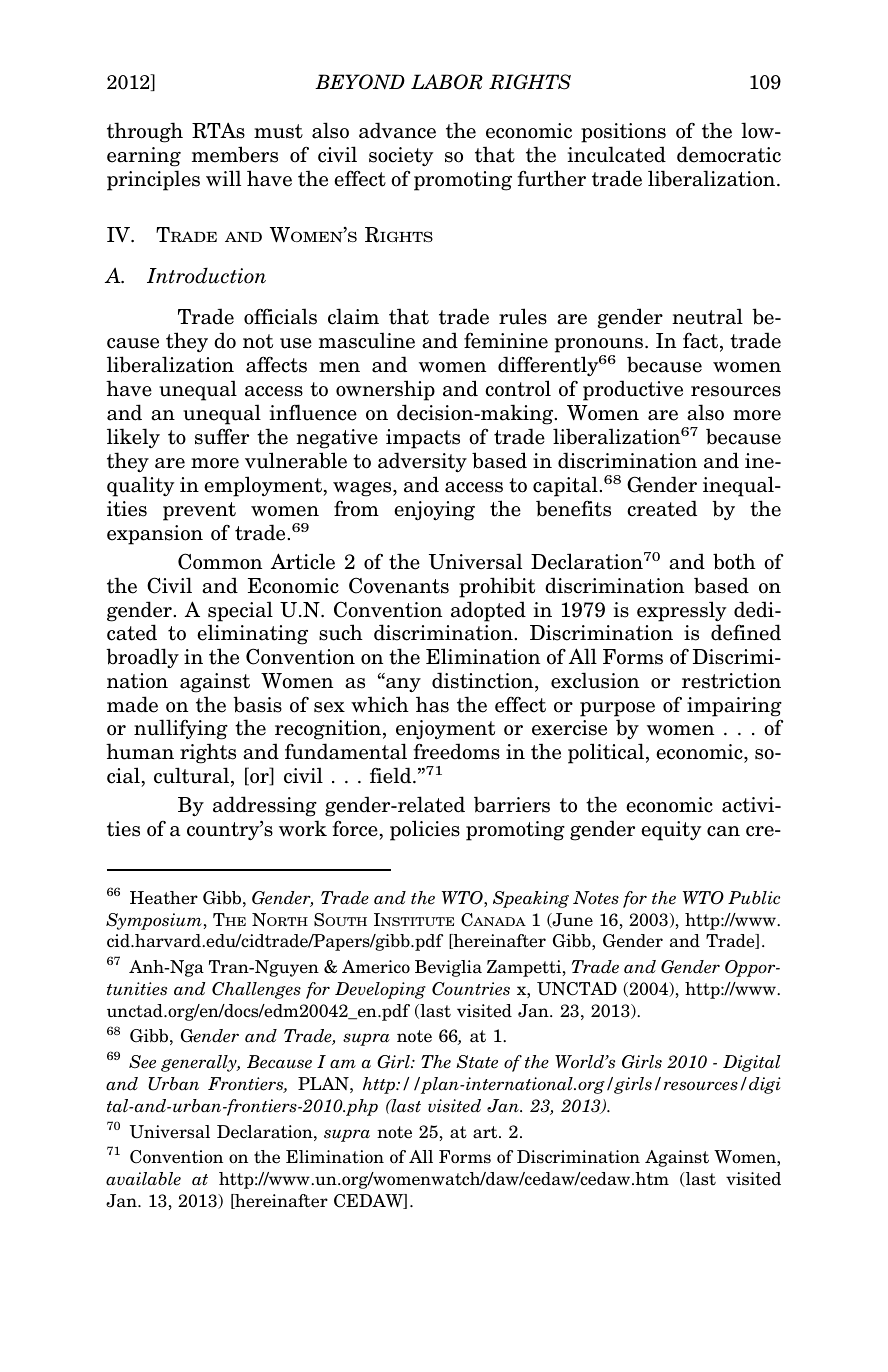 Image resolution: width=888 pixels, height=1372 pixels. What do you see at coordinates (447, 82) in the image?
I see `LABOR` at bounding box center [447, 82].
